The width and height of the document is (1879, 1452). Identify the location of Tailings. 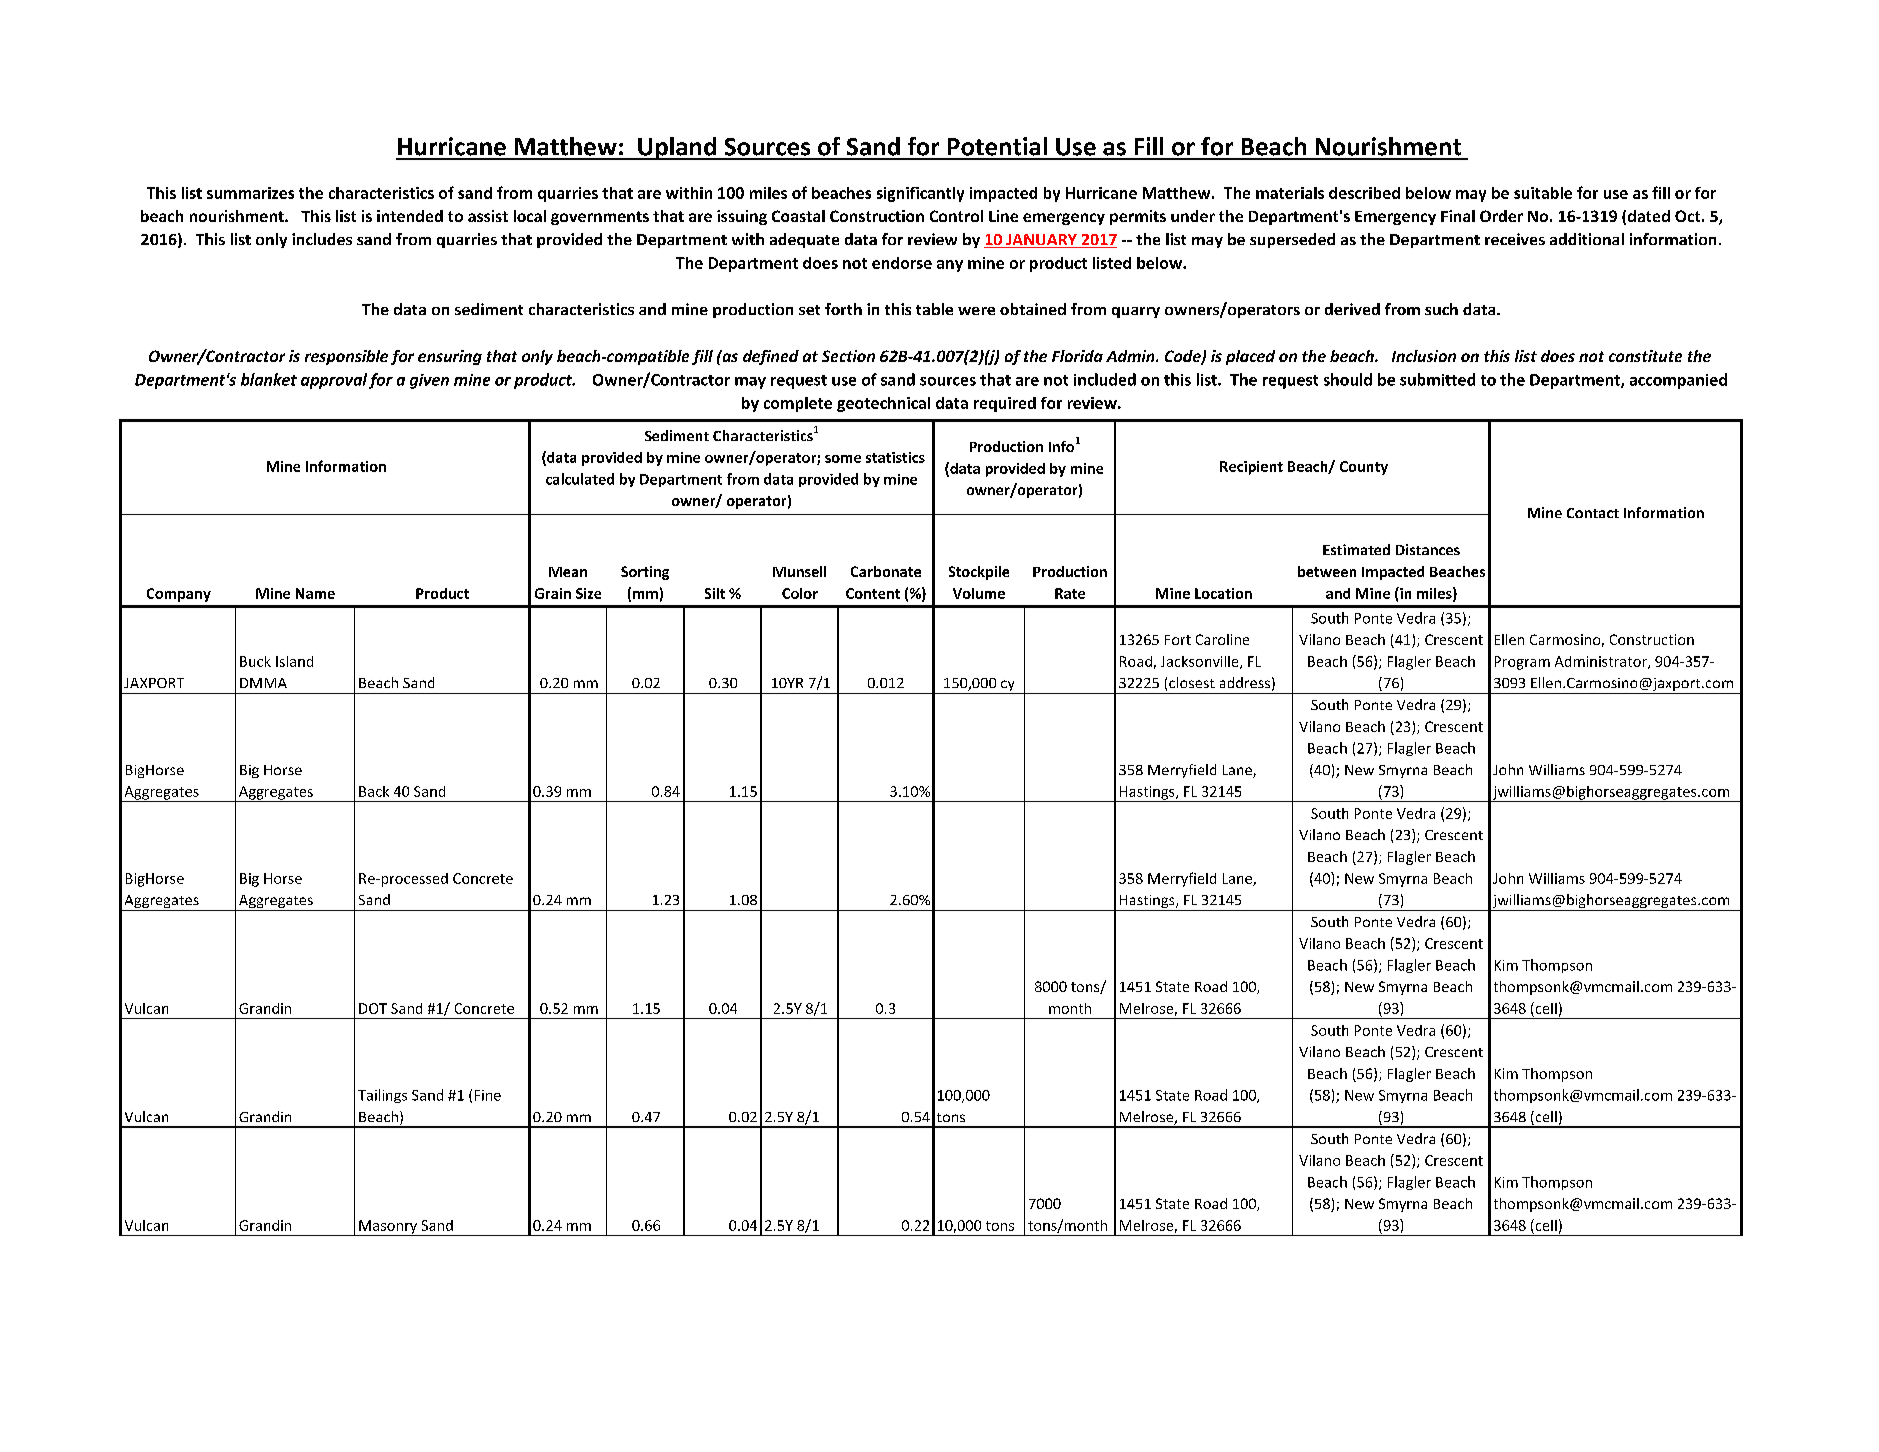
(382, 1096).
